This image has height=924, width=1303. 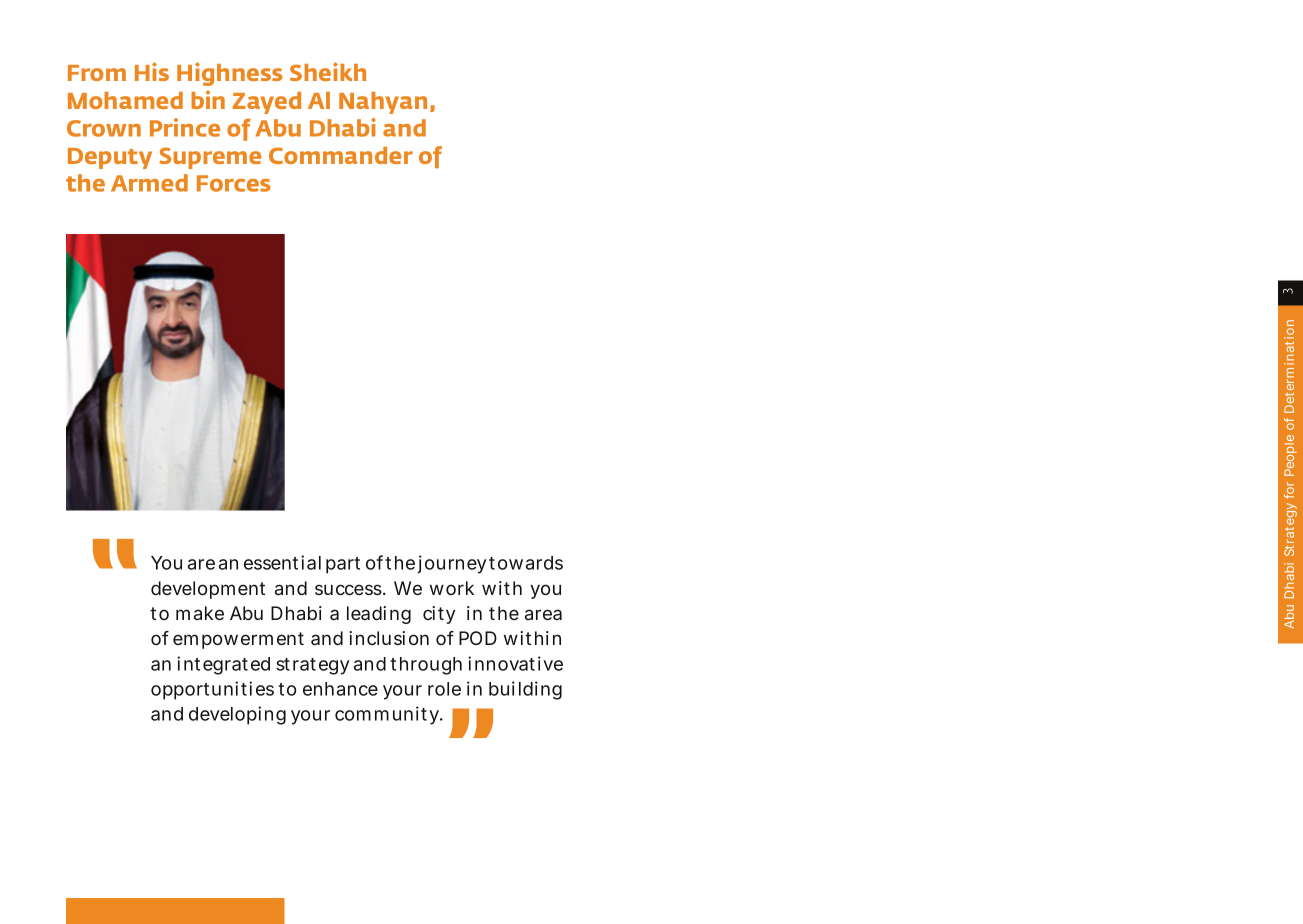 What do you see at coordinates (341, 155) in the image?
I see `Commander` at bounding box center [341, 155].
